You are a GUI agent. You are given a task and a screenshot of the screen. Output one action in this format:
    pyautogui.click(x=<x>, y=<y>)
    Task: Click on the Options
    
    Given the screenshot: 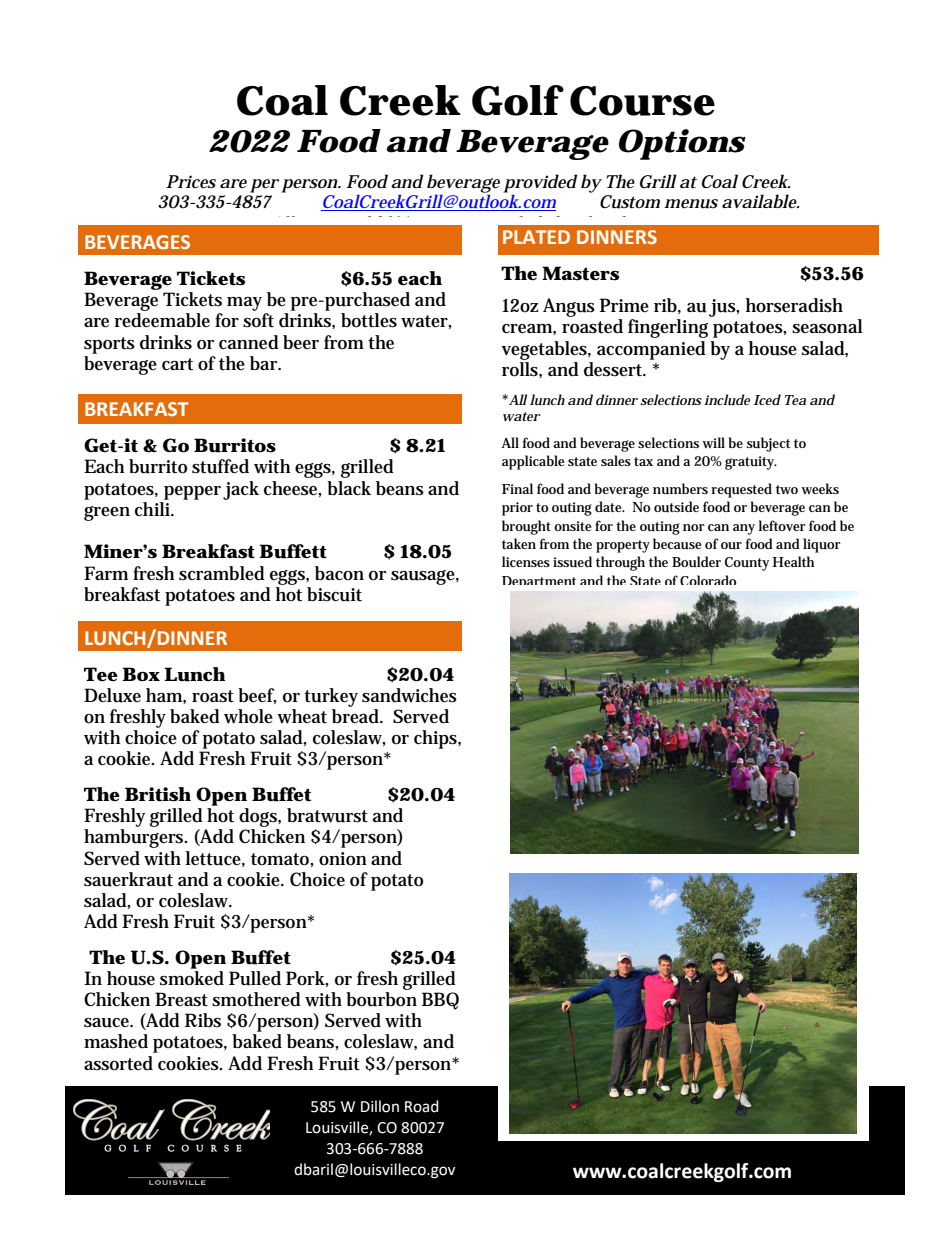 What is the action you would take?
    pyautogui.click(x=682, y=144)
